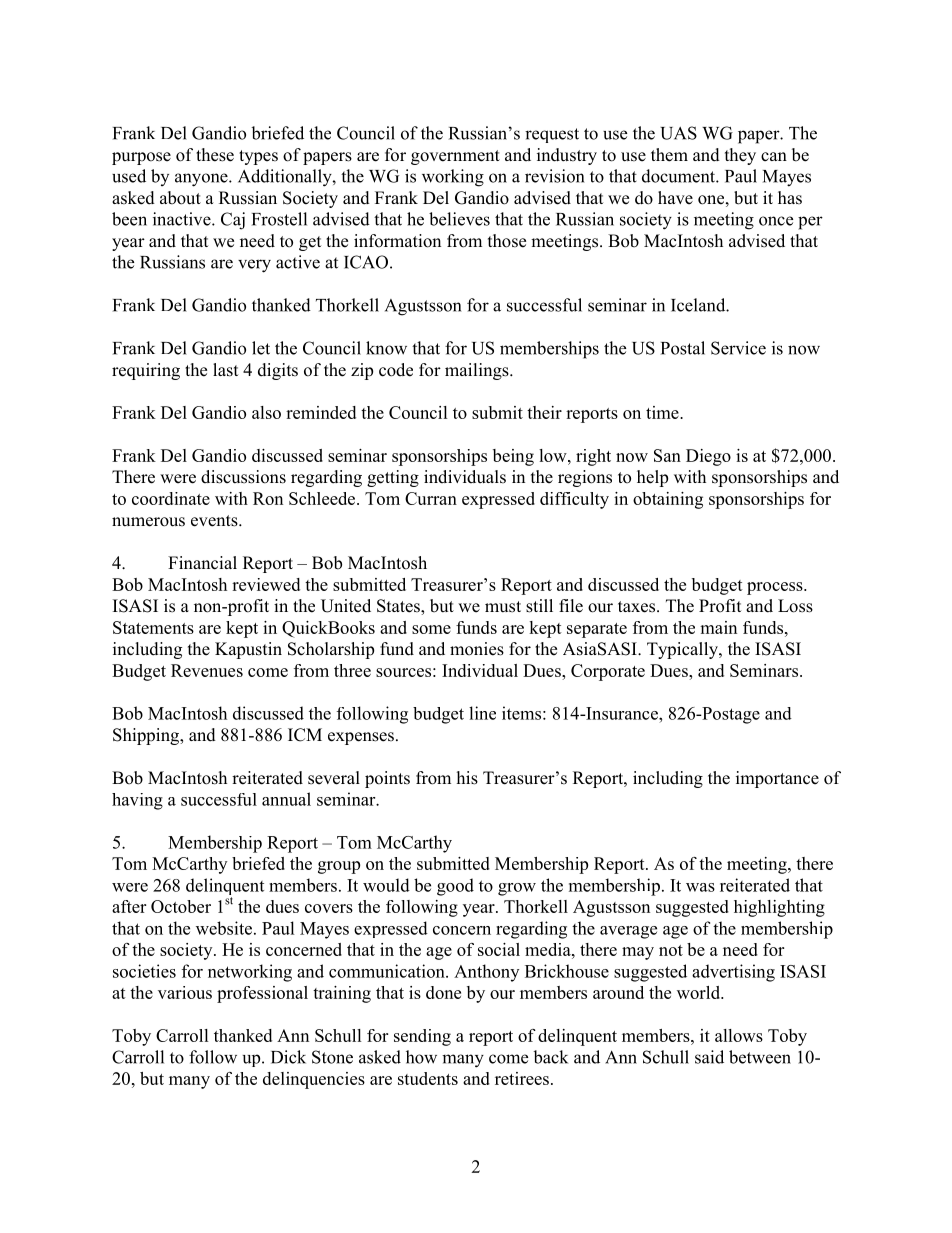  Describe the element at coordinates (215, 155) in the document. I see `these` at that location.
